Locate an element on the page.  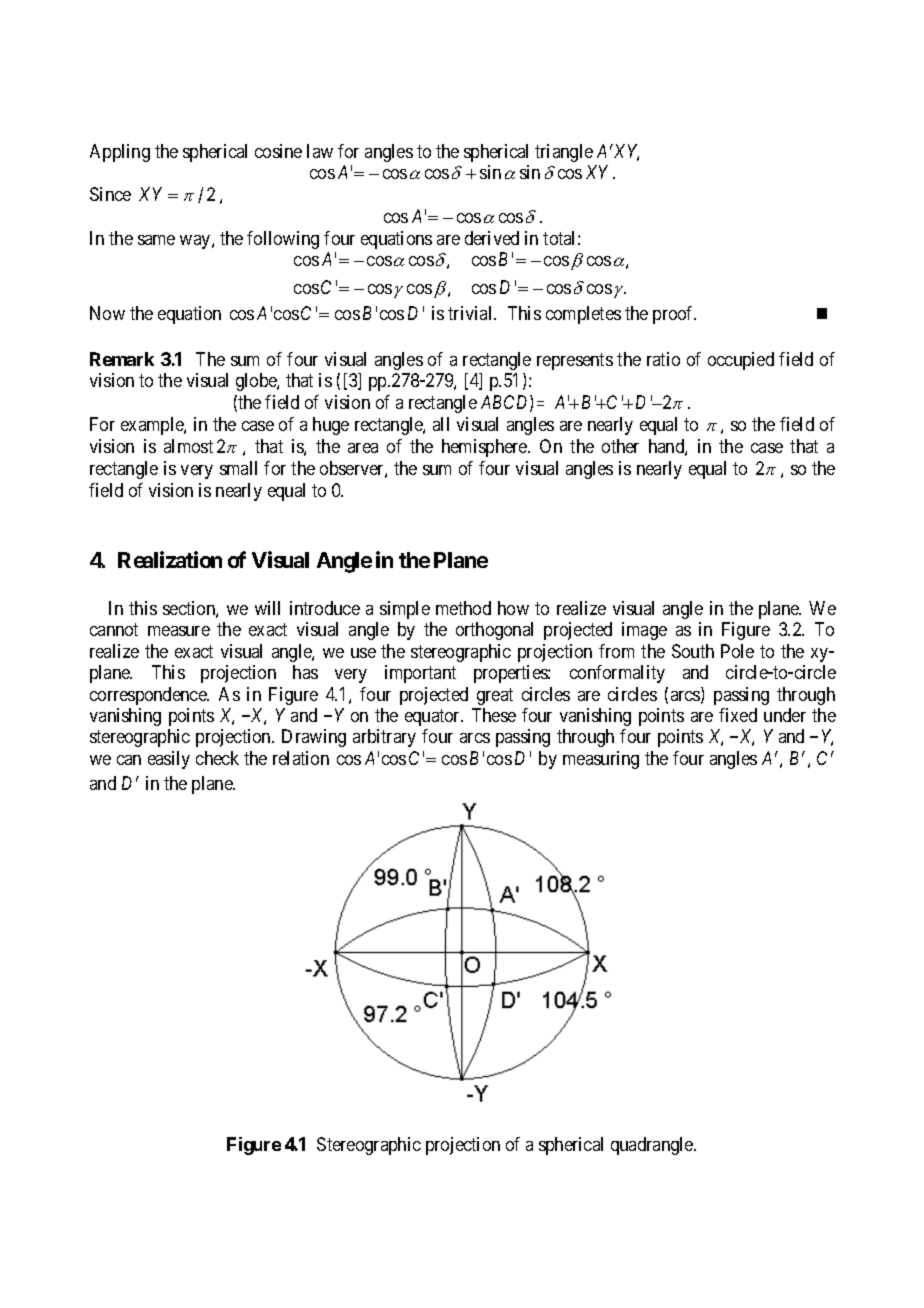
easily is located at coordinates (169, 760).
